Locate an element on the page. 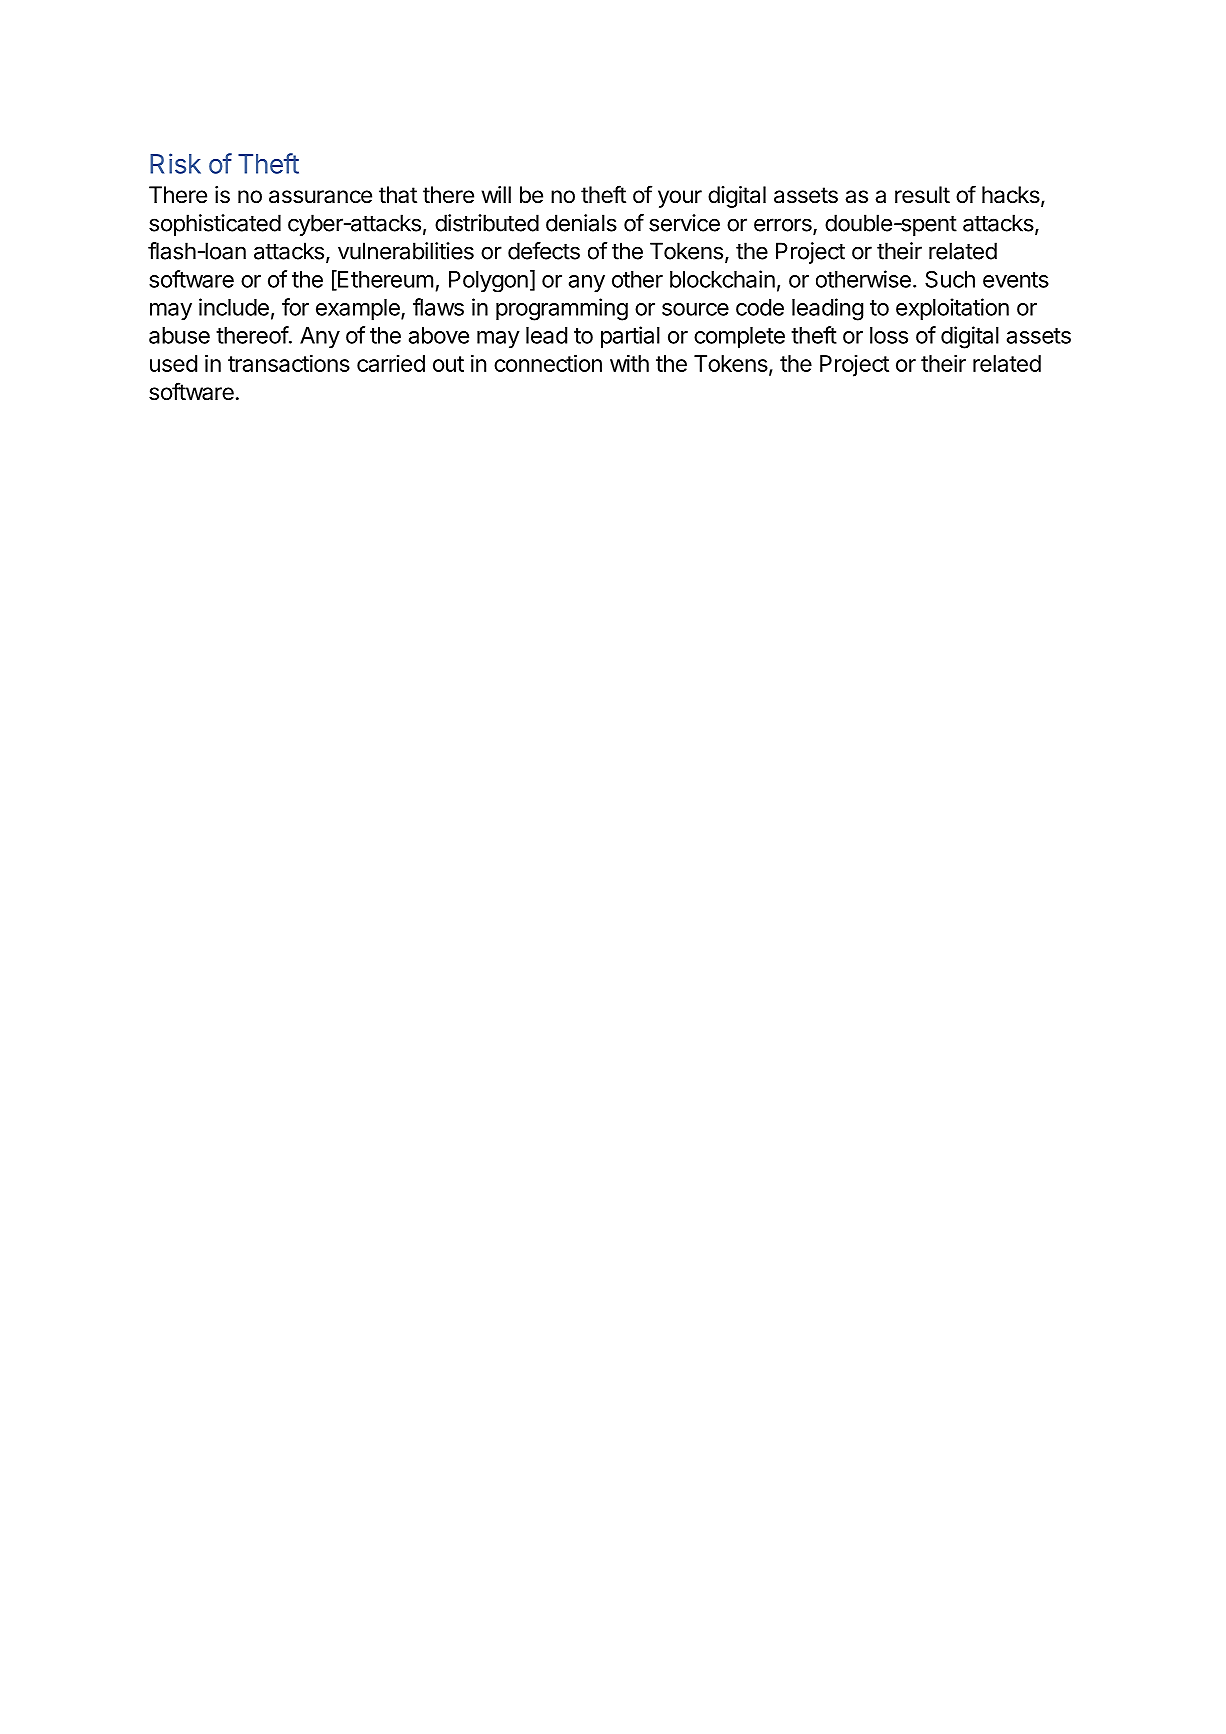 The height and width of the page is (1734, 1226). Risk is located at coordinates (175, 163).
